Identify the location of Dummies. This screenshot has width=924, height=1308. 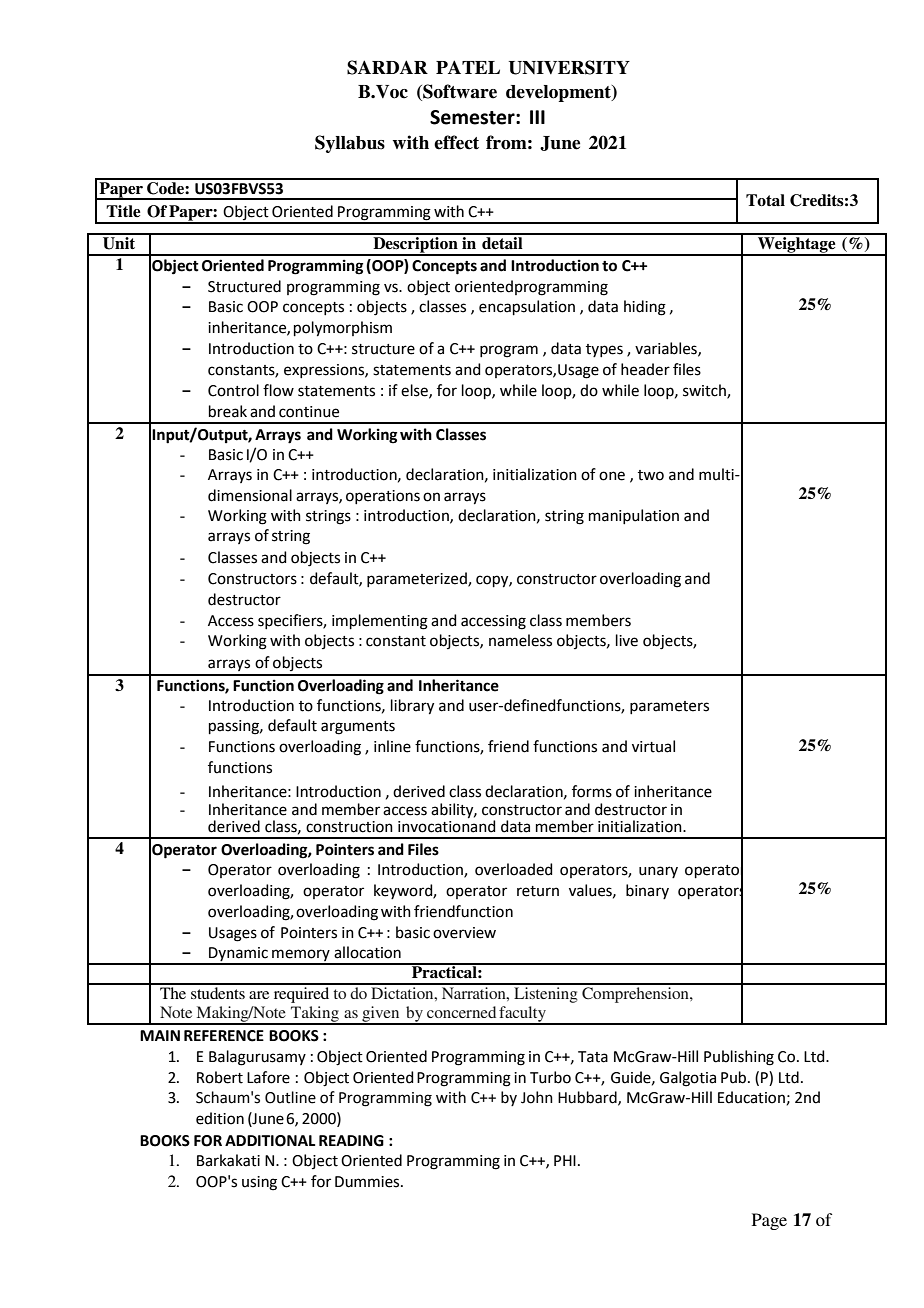
(368, 1182).
